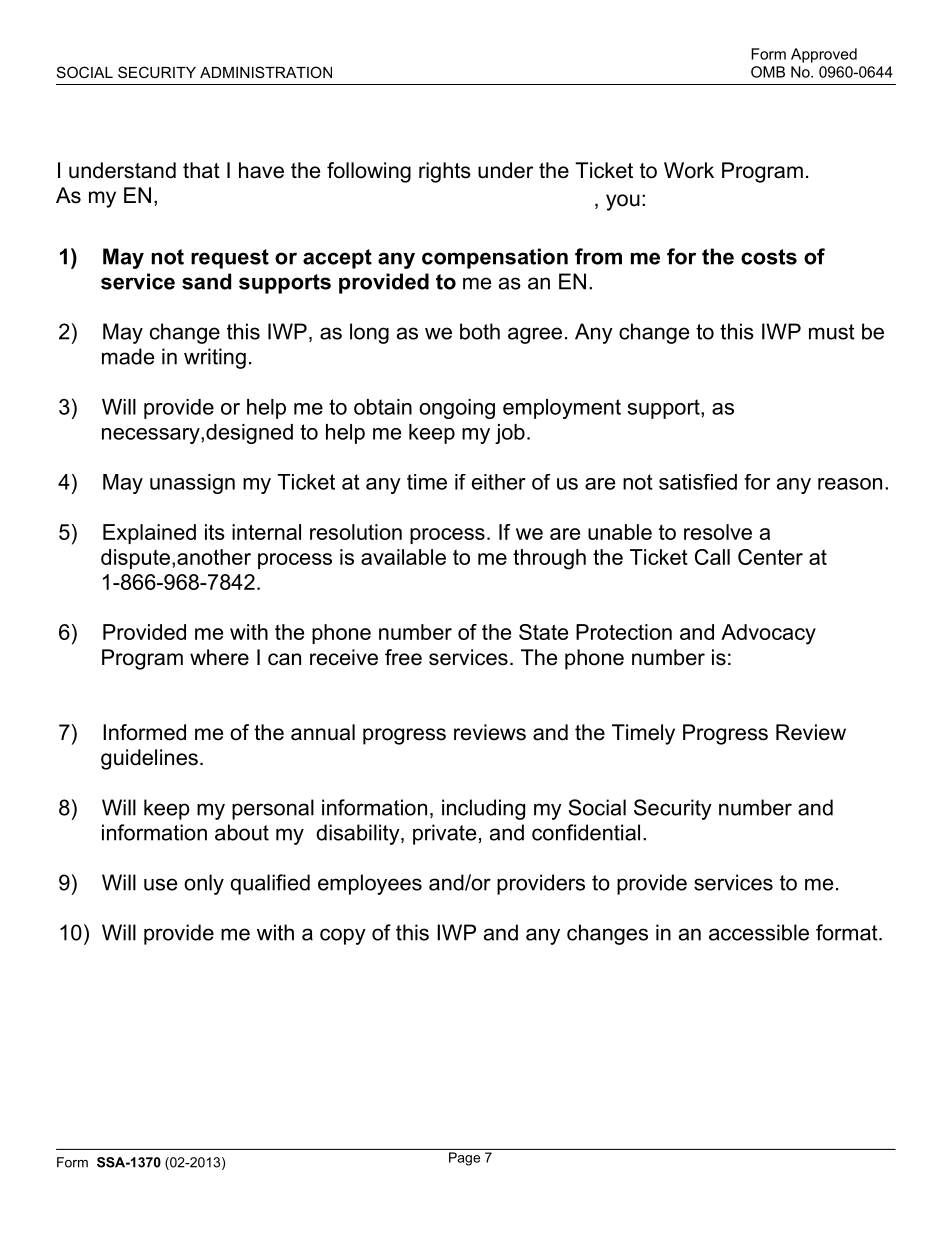  What do you see at coordinates (832, 332) in the screenshot?
I see `must` at bounding box center [832, 332].
